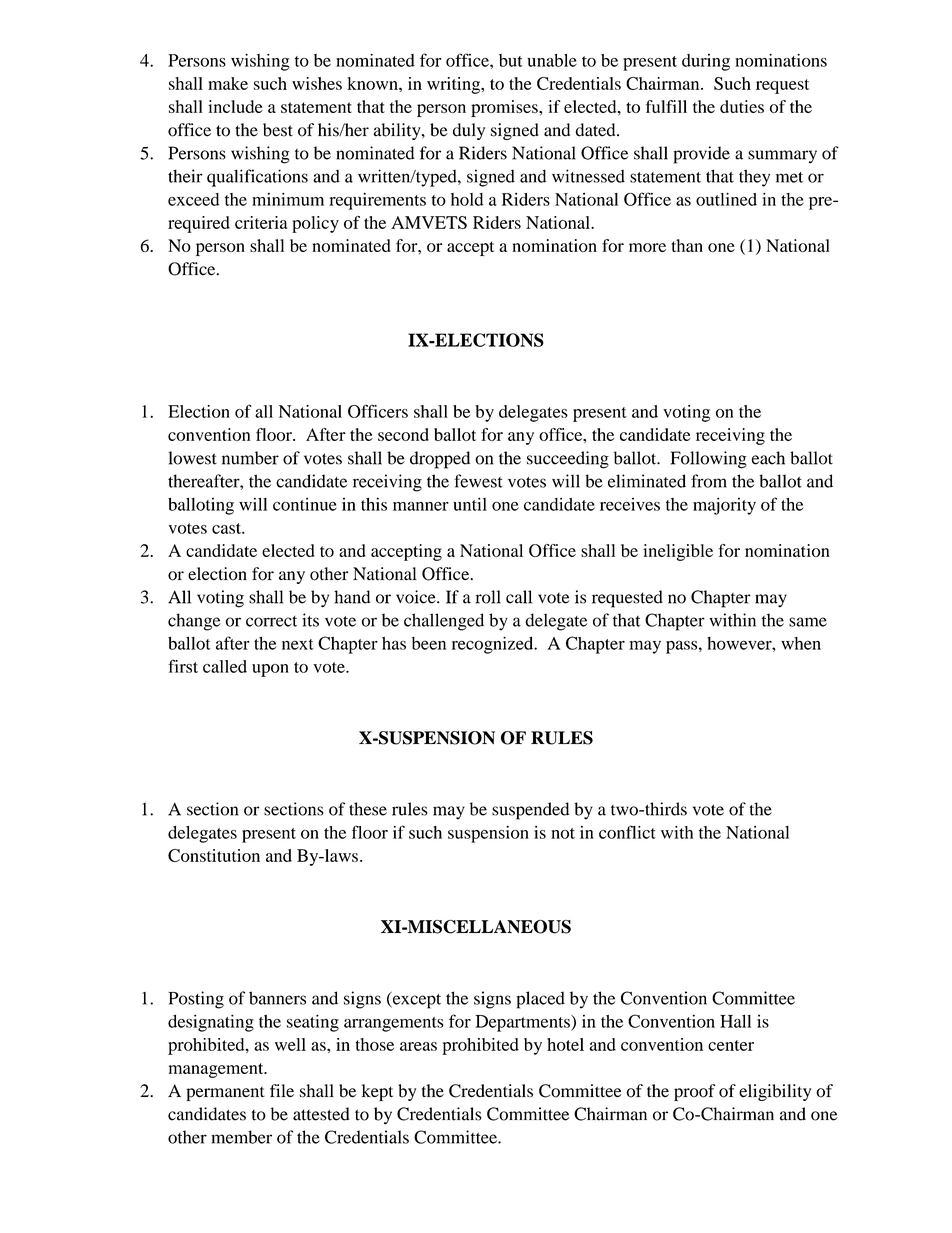 This screenshot has width=952, height=1233. What do you see at coordinates (282, 1090) in the screenshot?
I see `file` at bounding box center [282, 1090].
